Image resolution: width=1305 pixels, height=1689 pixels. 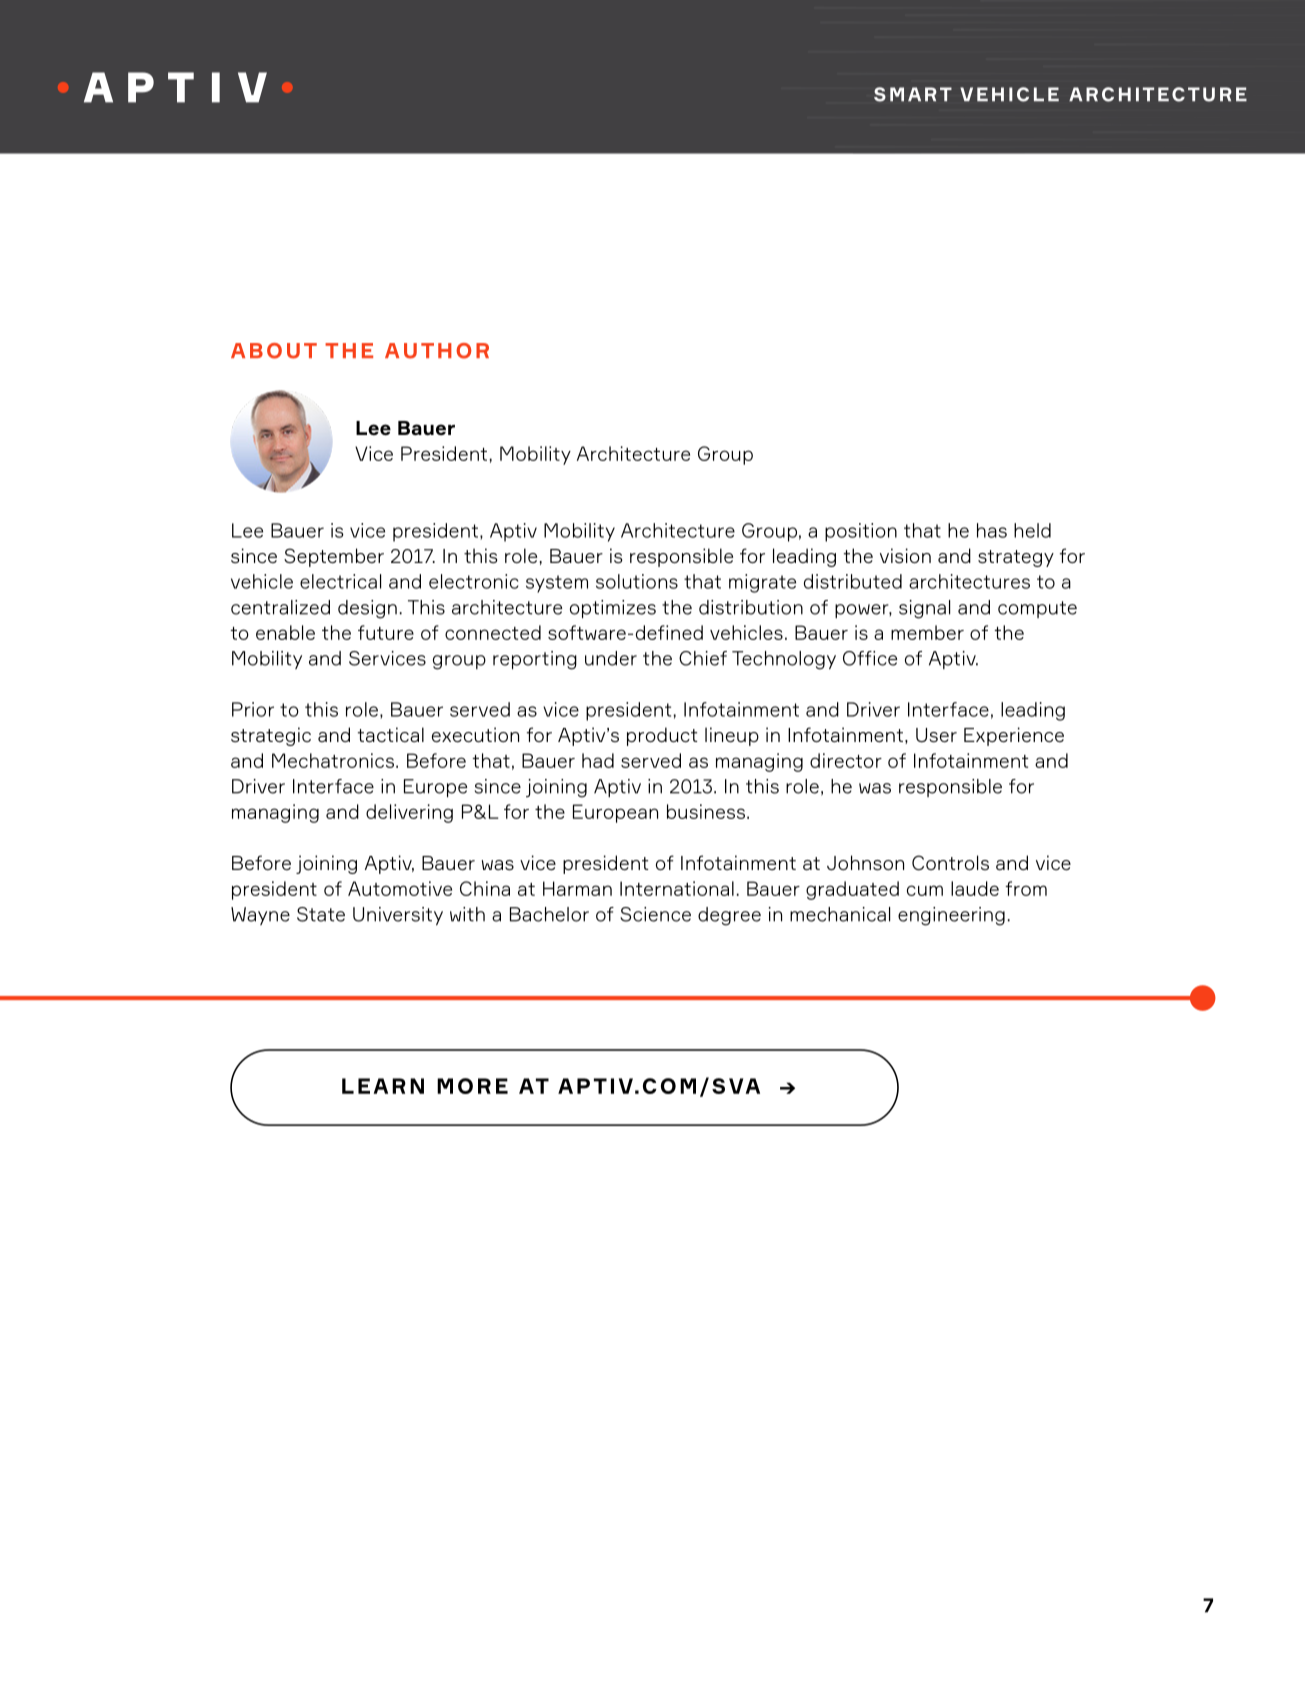 I want to click on cum, so click(x=925, y=890).
